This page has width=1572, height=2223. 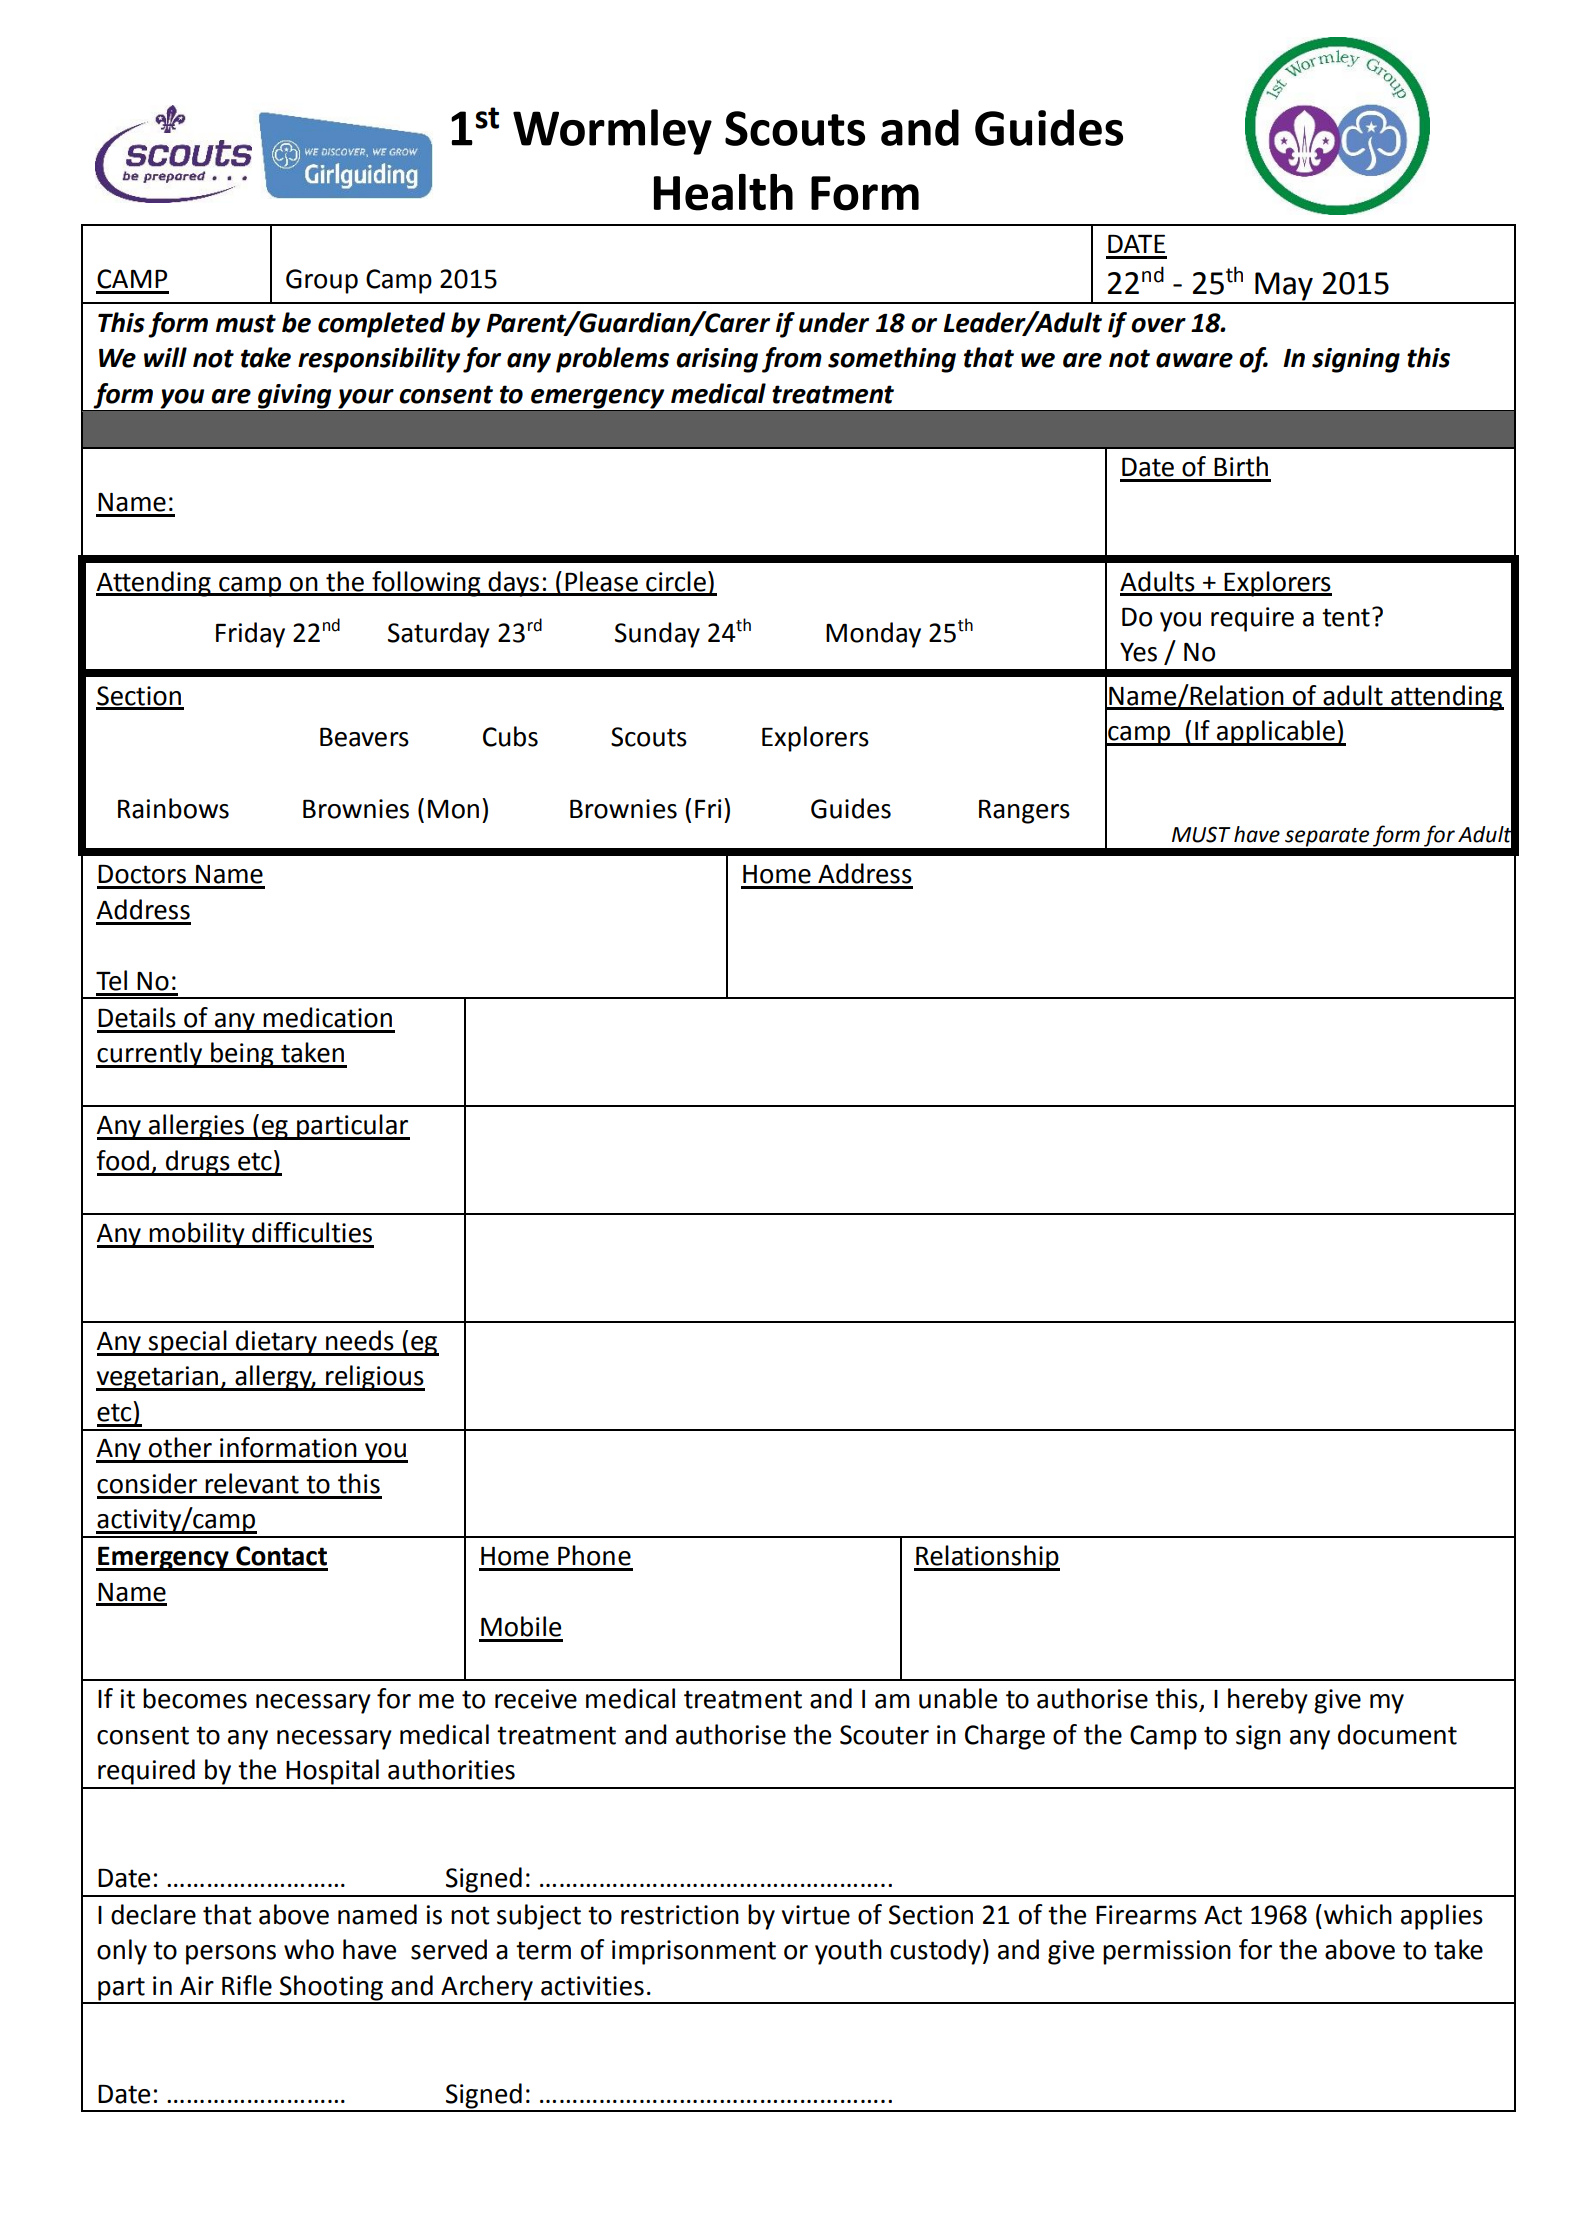 I want to click on Group, so click(x=322, y=281).
